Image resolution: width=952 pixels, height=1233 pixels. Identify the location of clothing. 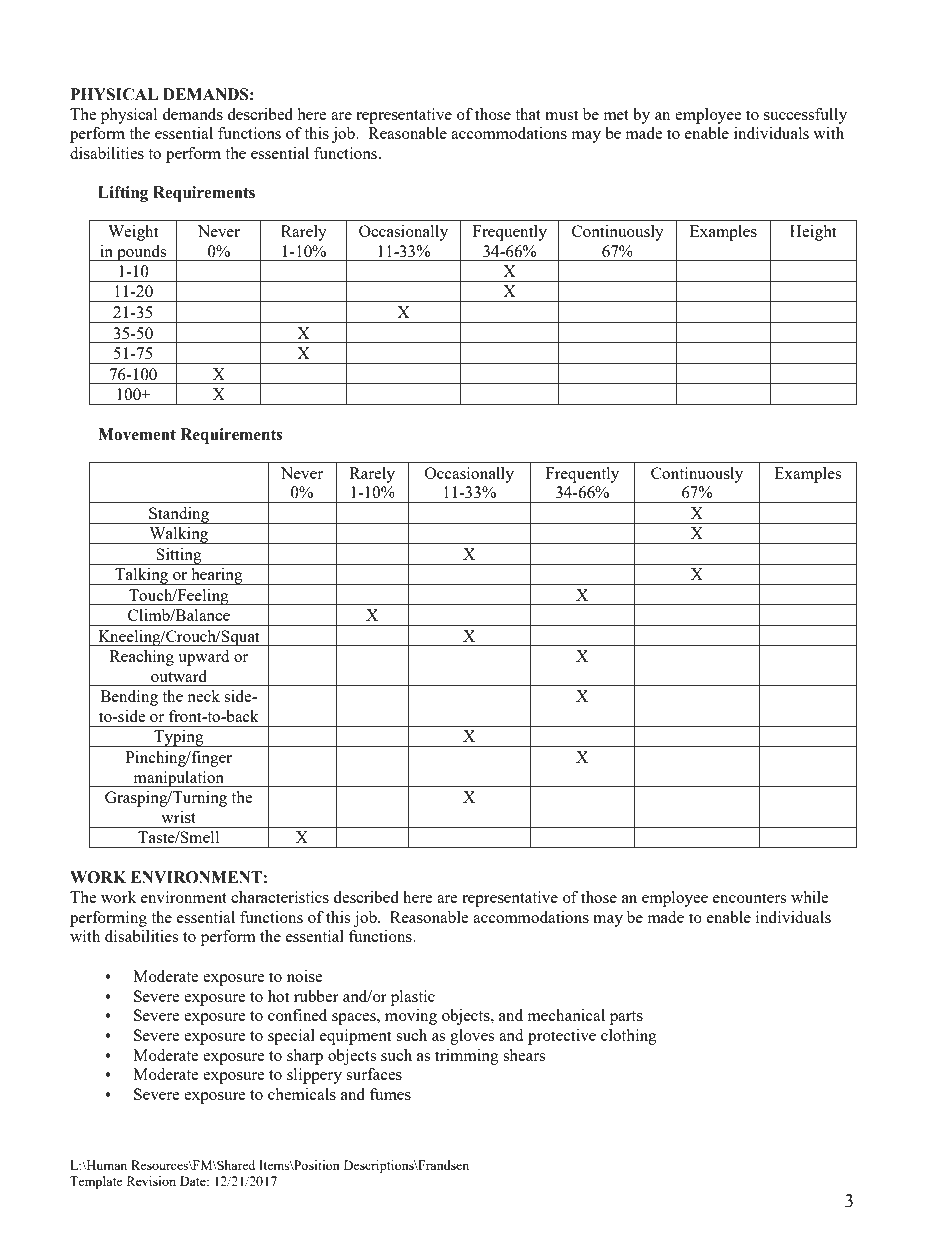
(629, 1037).
